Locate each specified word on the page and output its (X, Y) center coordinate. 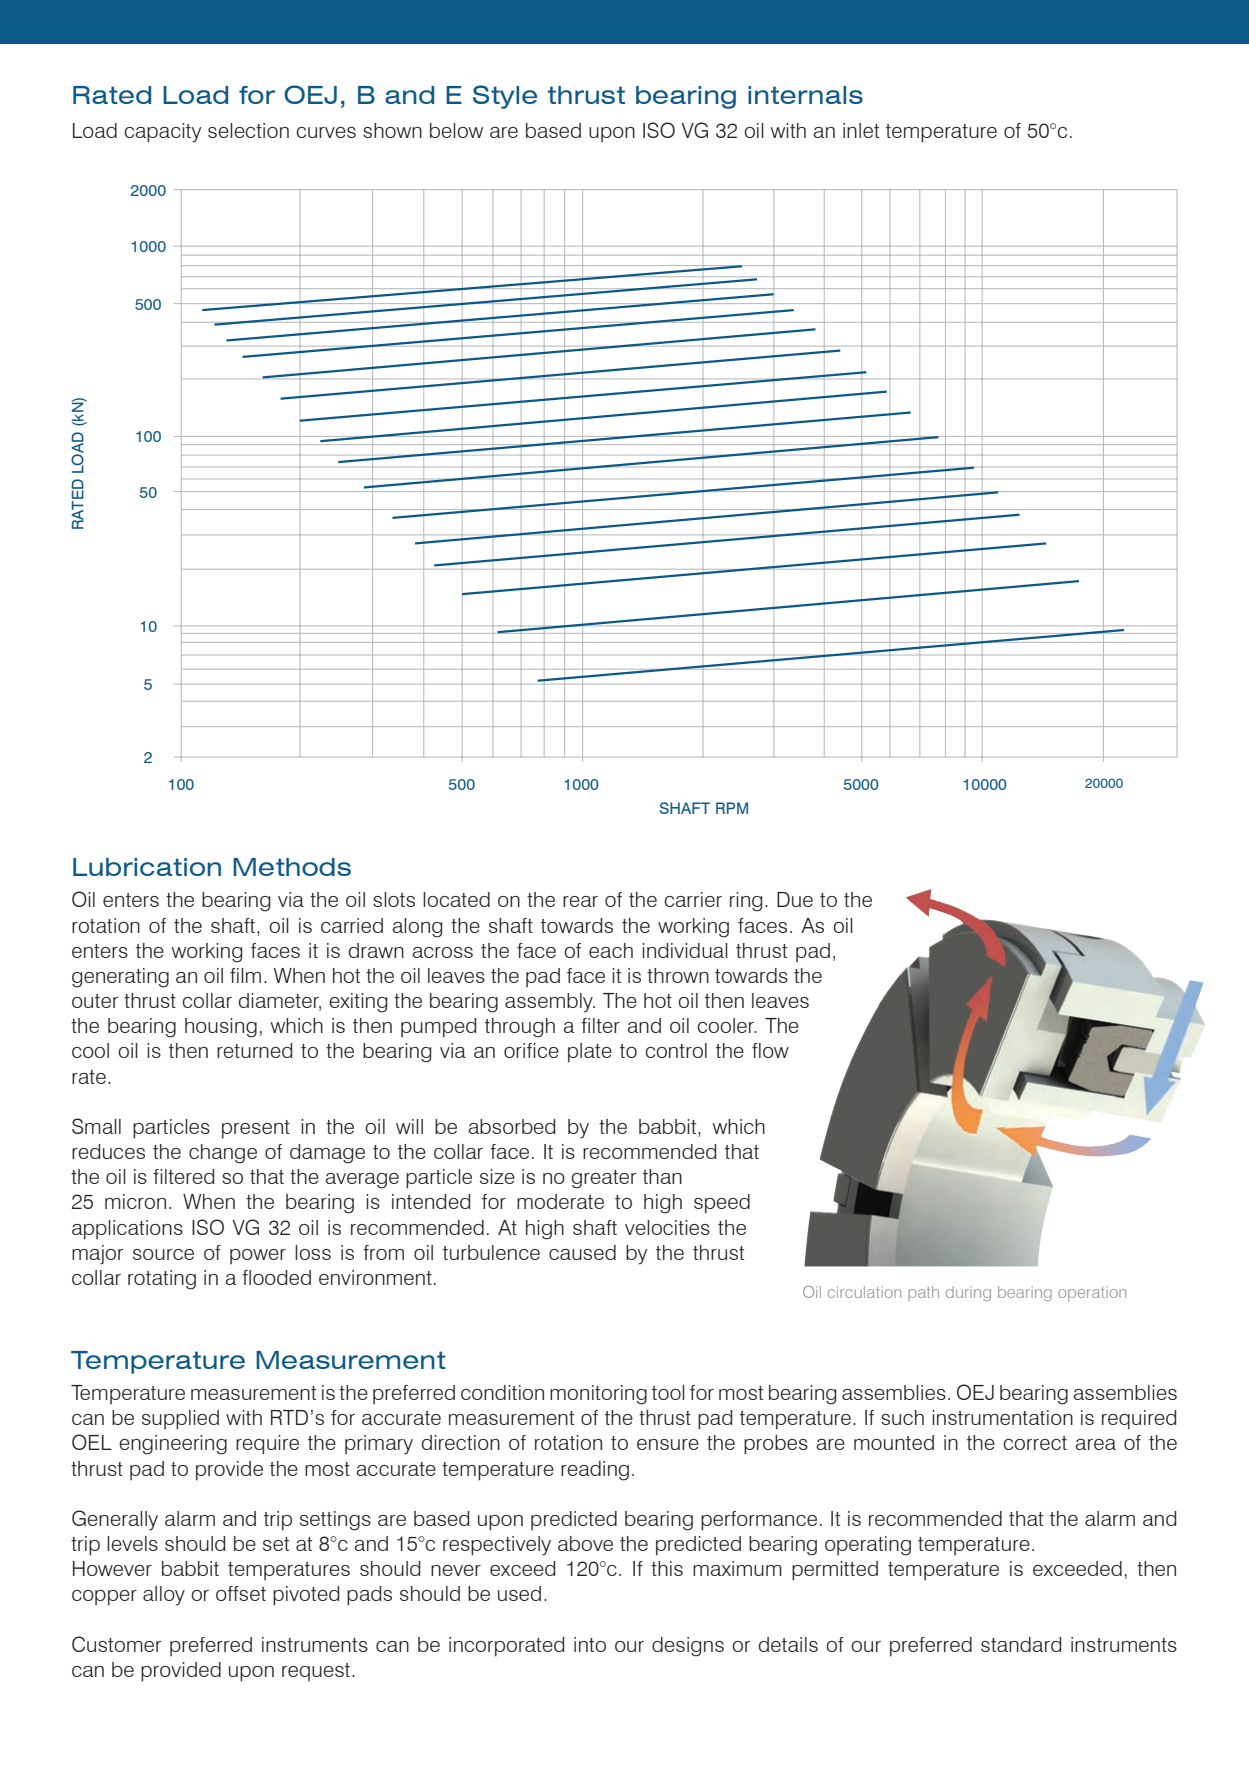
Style (505, 97)
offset (241, 1593)
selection (248, 130)
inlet (861, 130)
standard (1021, 1644)
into (590, 1644)
